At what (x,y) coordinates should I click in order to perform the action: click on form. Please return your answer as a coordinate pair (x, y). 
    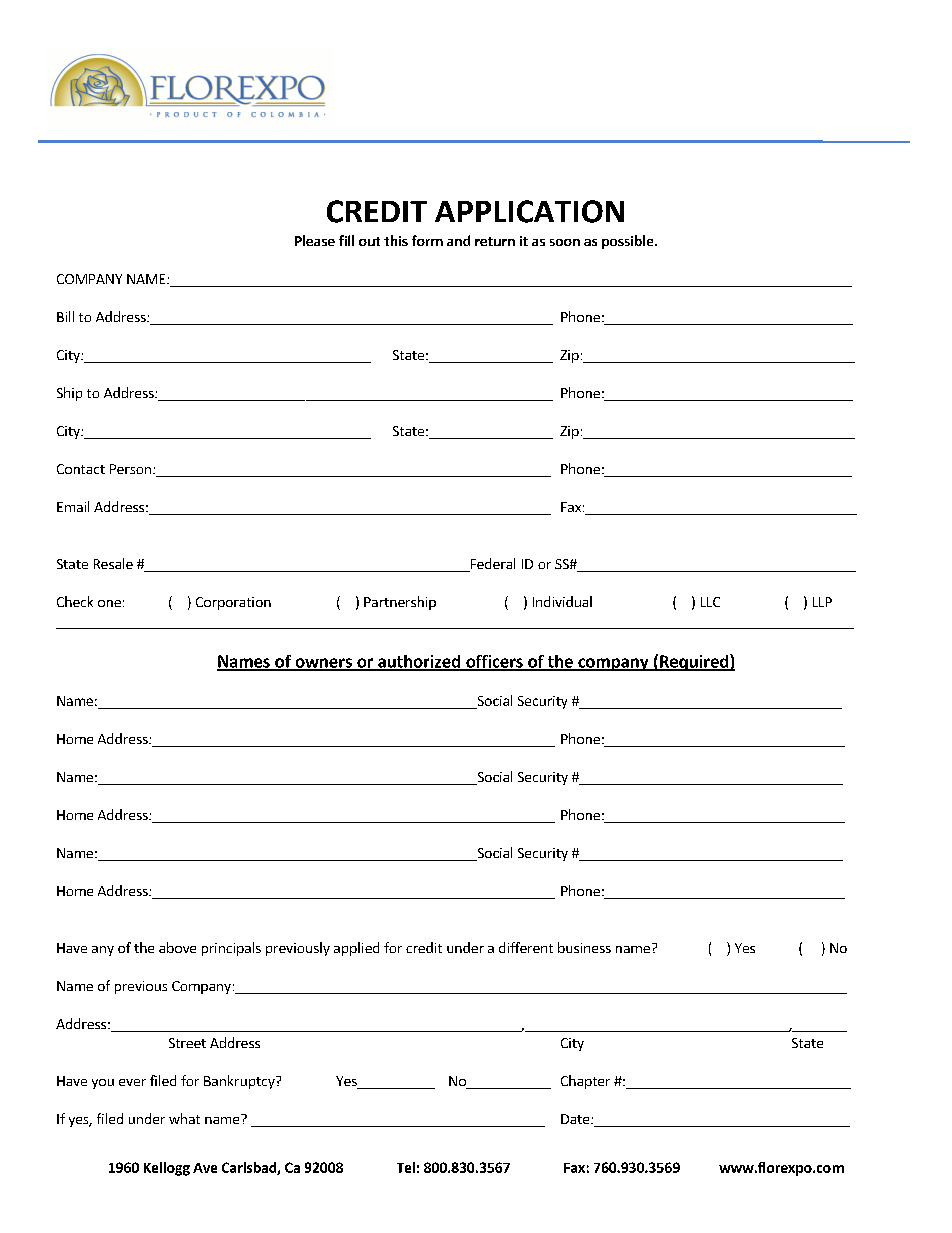
    Looking at the image, I should click on (427, 240).
